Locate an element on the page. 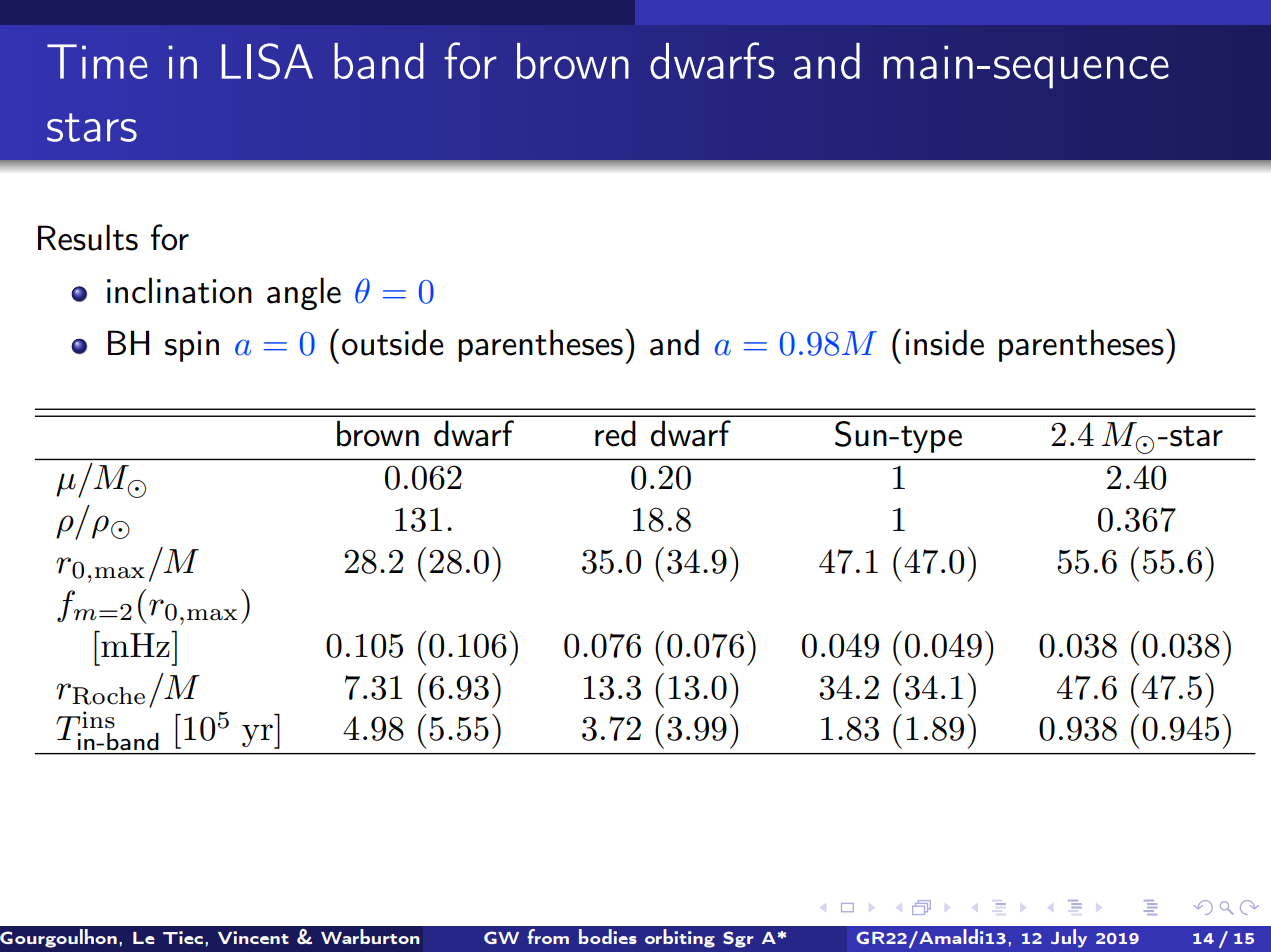 The image size is (1271, 952). bodies is located at coordinates (608, 936).
